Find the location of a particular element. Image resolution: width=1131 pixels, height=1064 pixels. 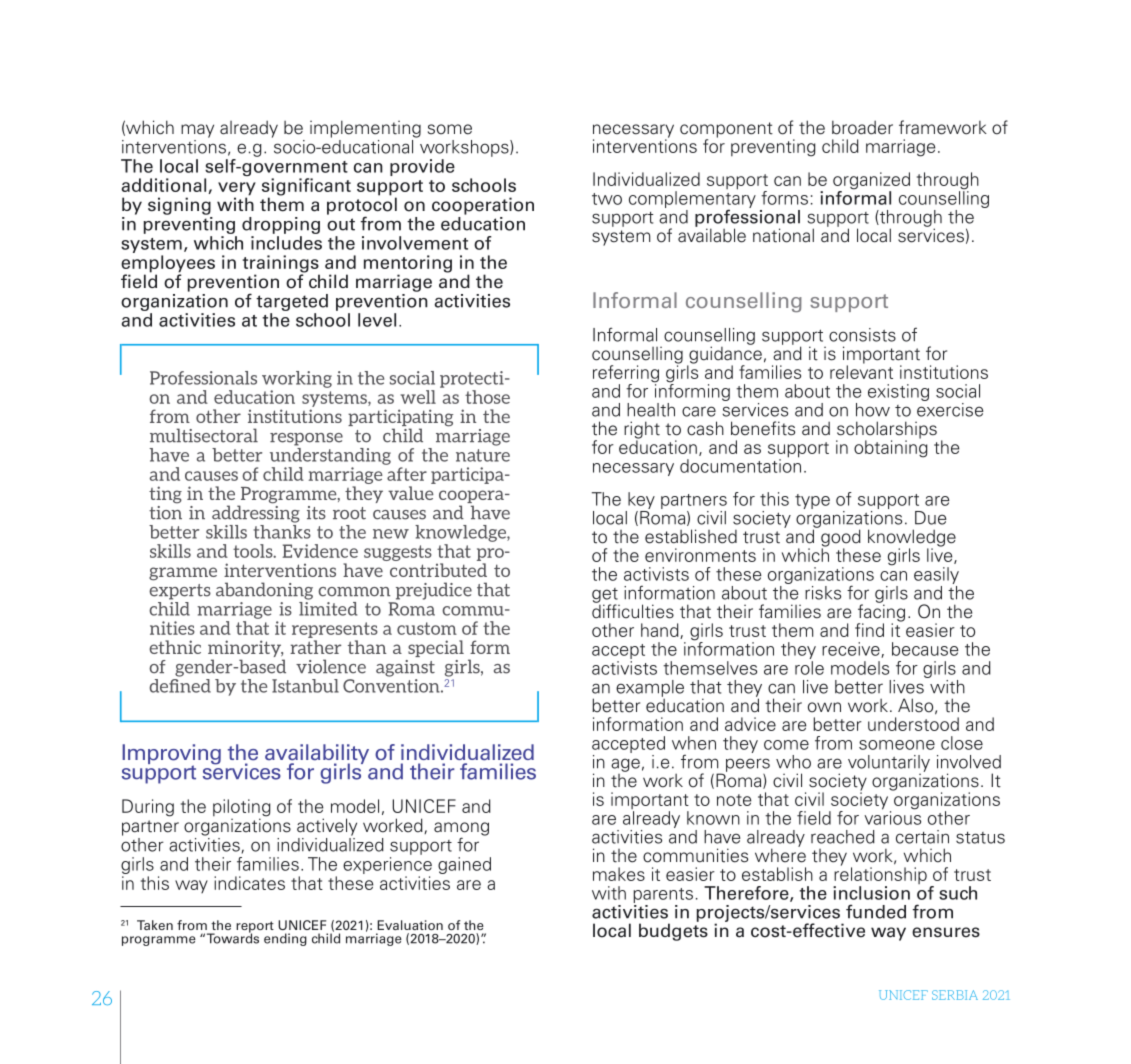

difficulties is located at coordinates (633, 610).
